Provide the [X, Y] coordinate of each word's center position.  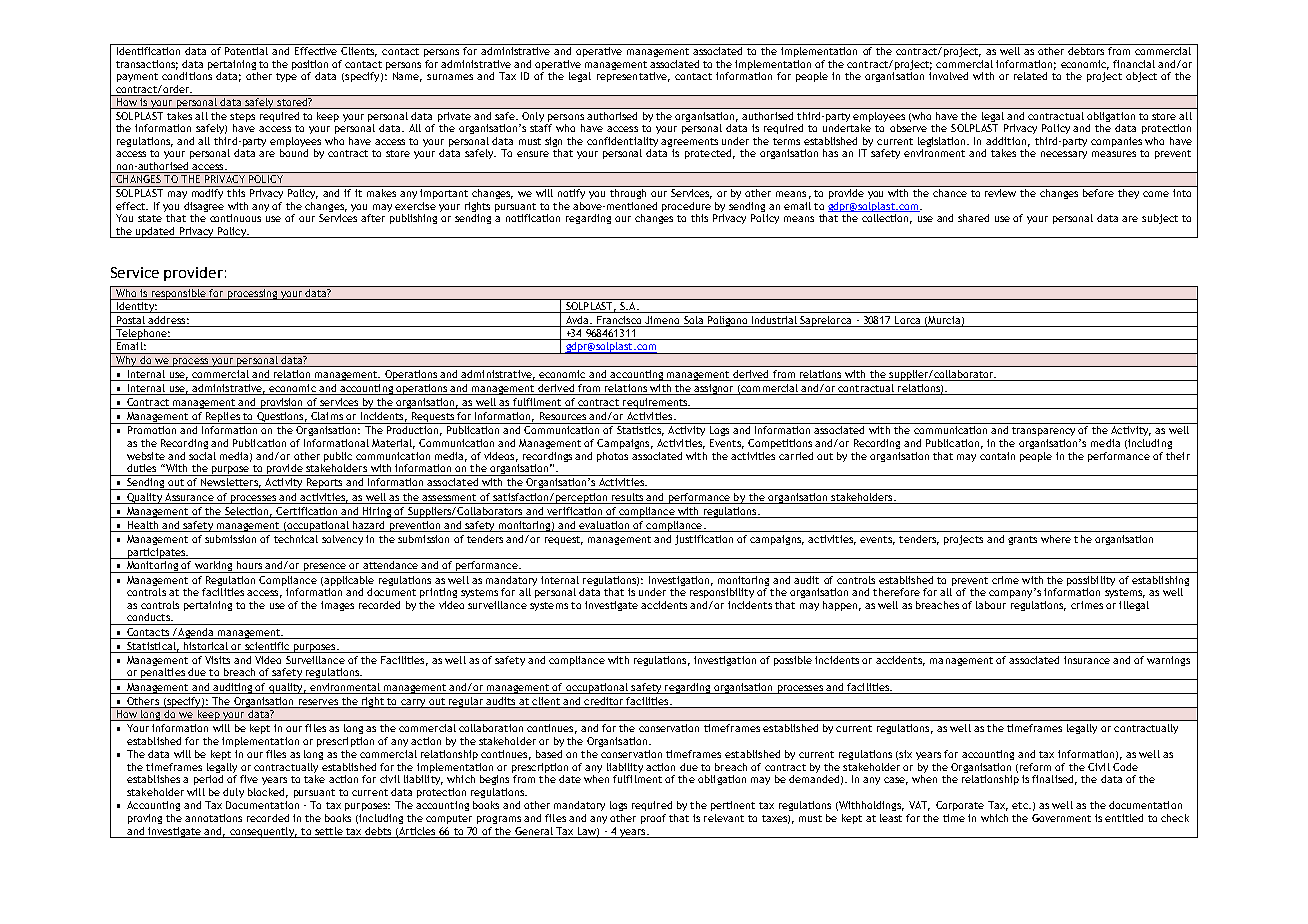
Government [1061, 818]
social [202, 456]
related [1030, 76]
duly [233, 793]
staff [541, 128]
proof [653, 819]
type [286, 77]
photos [612, 457]
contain [997, 456]
